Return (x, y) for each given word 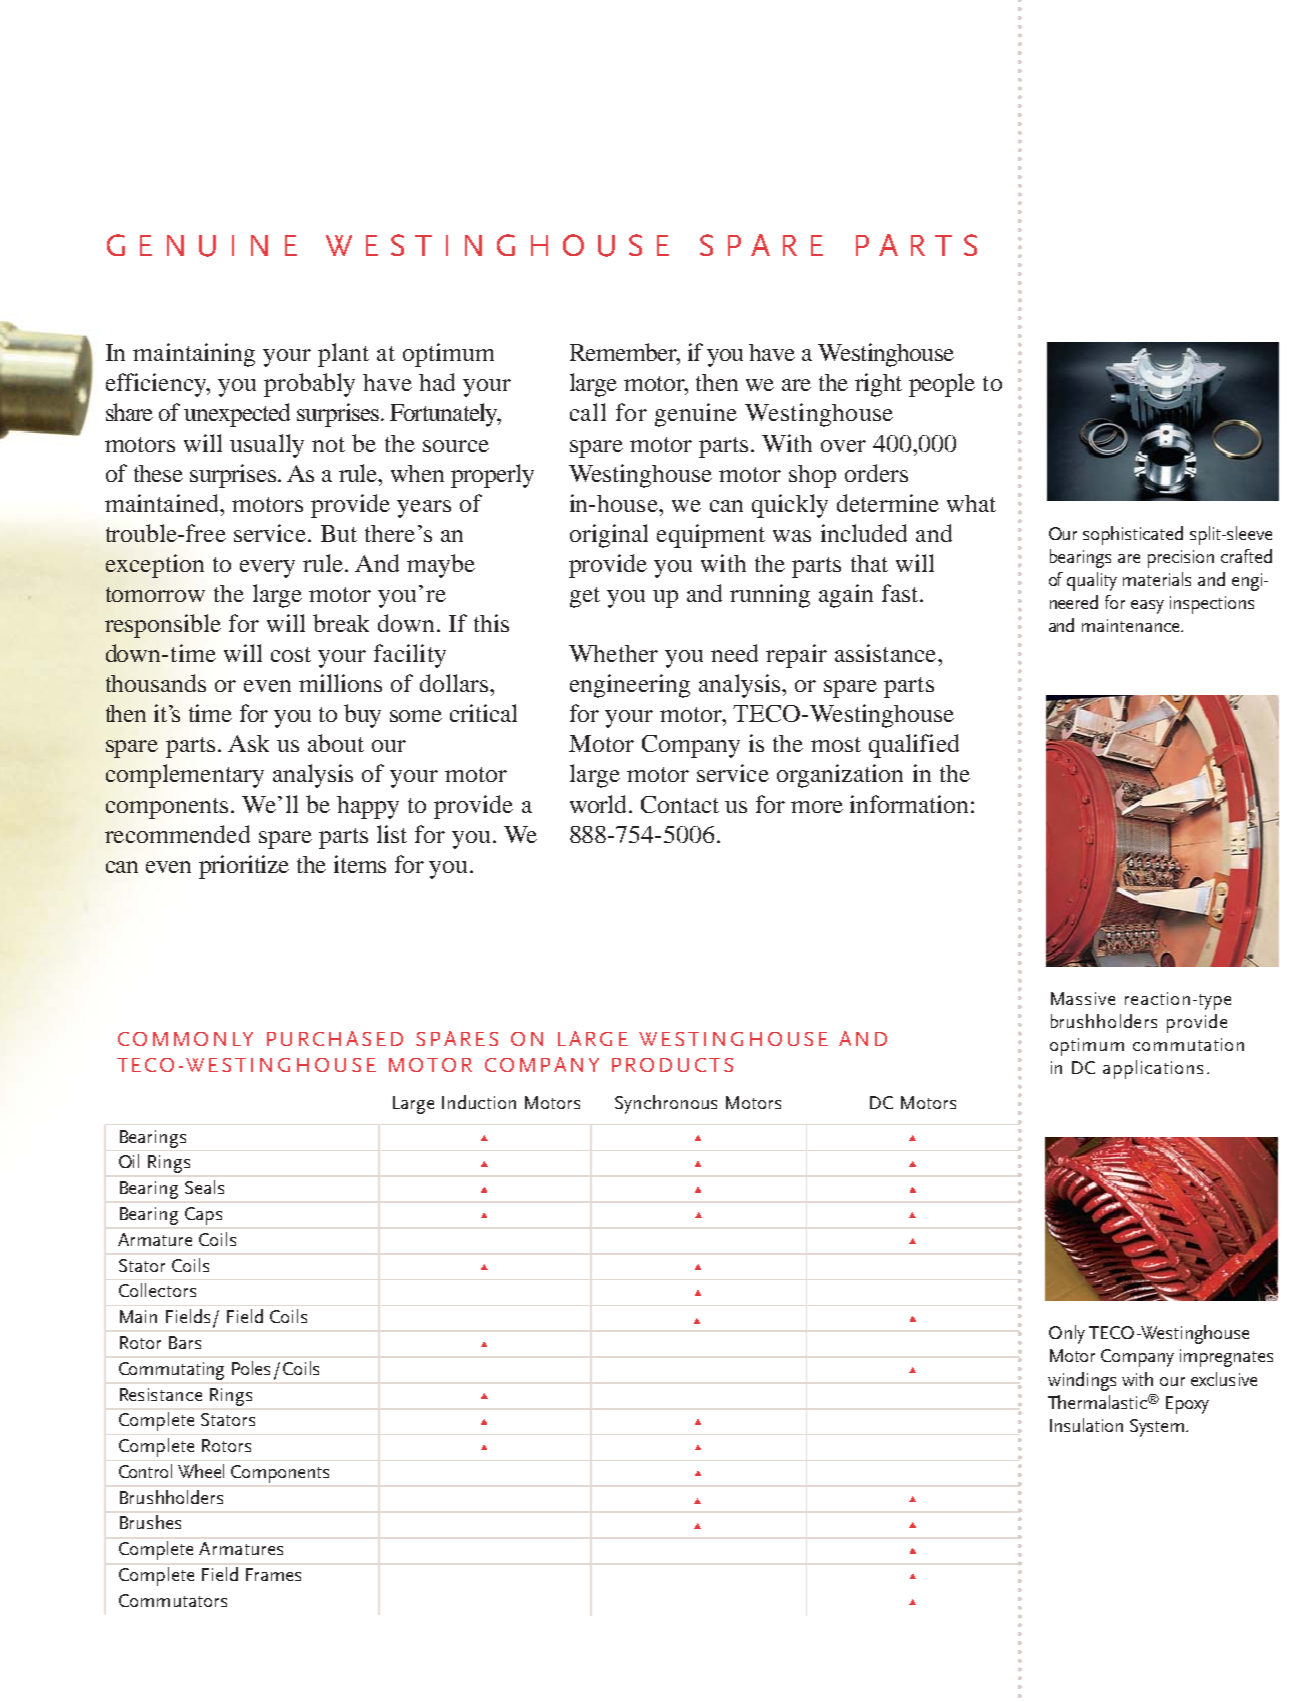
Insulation (1086, 1425)
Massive (1083, 998)
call (588, 412)
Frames (273, 1574)
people (942, 385)
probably (309, 385)
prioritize (244, 867)
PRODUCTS (672, 1065)
